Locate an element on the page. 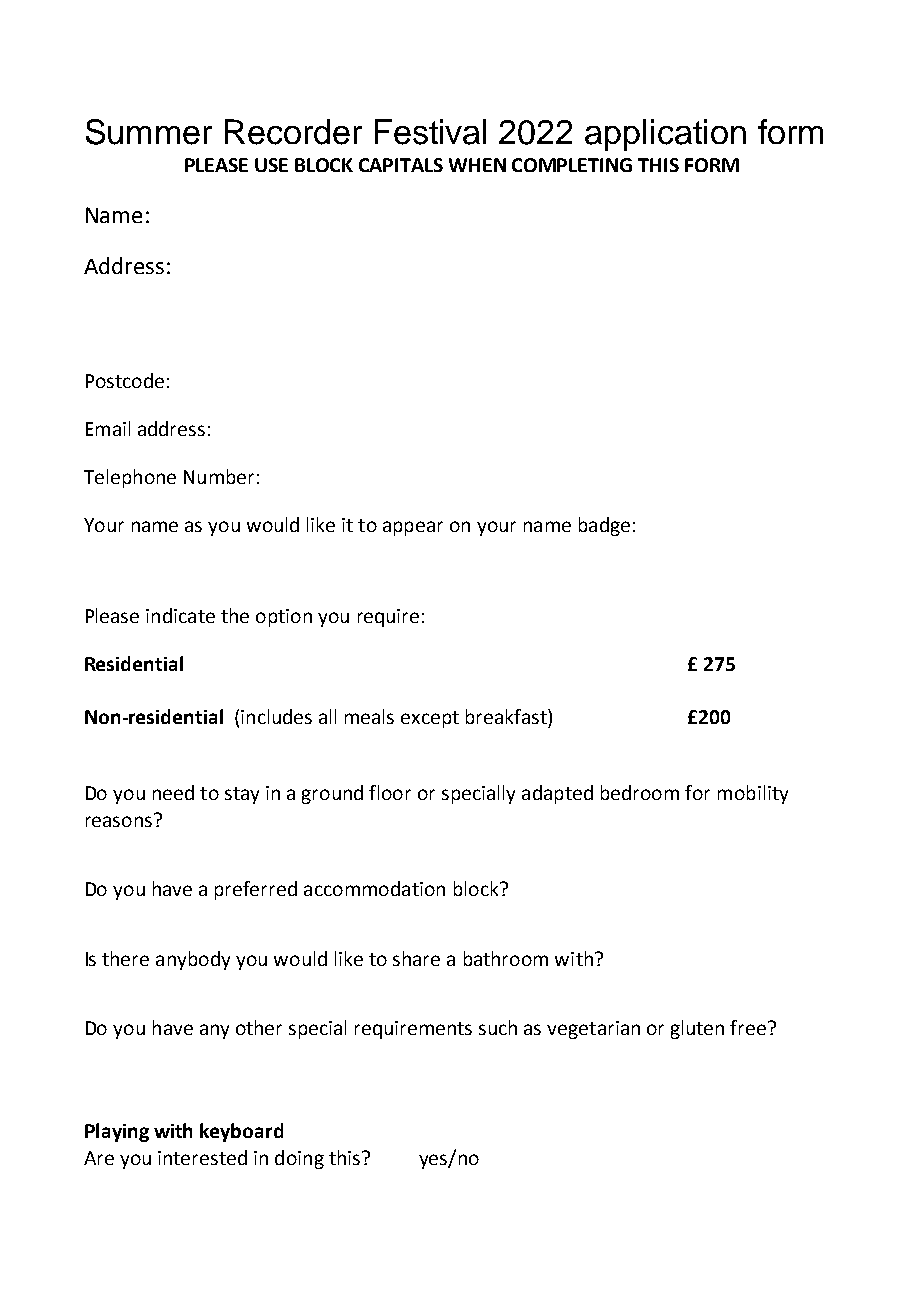 The width and height of the document is (924, 1308). CAPITALS is located at coordinates (401, 165).
